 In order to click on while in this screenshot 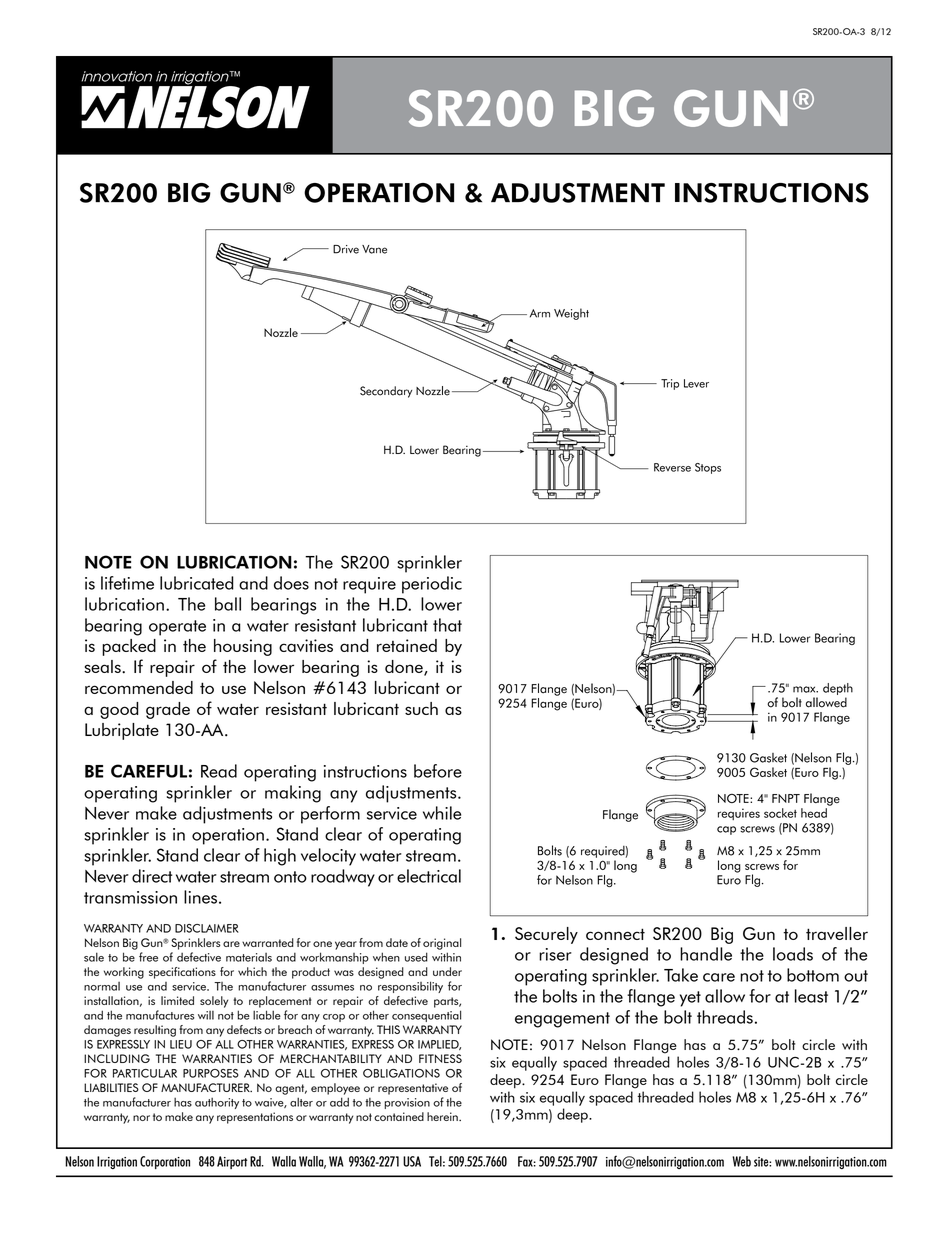, I will do `click(442, 813)`.
